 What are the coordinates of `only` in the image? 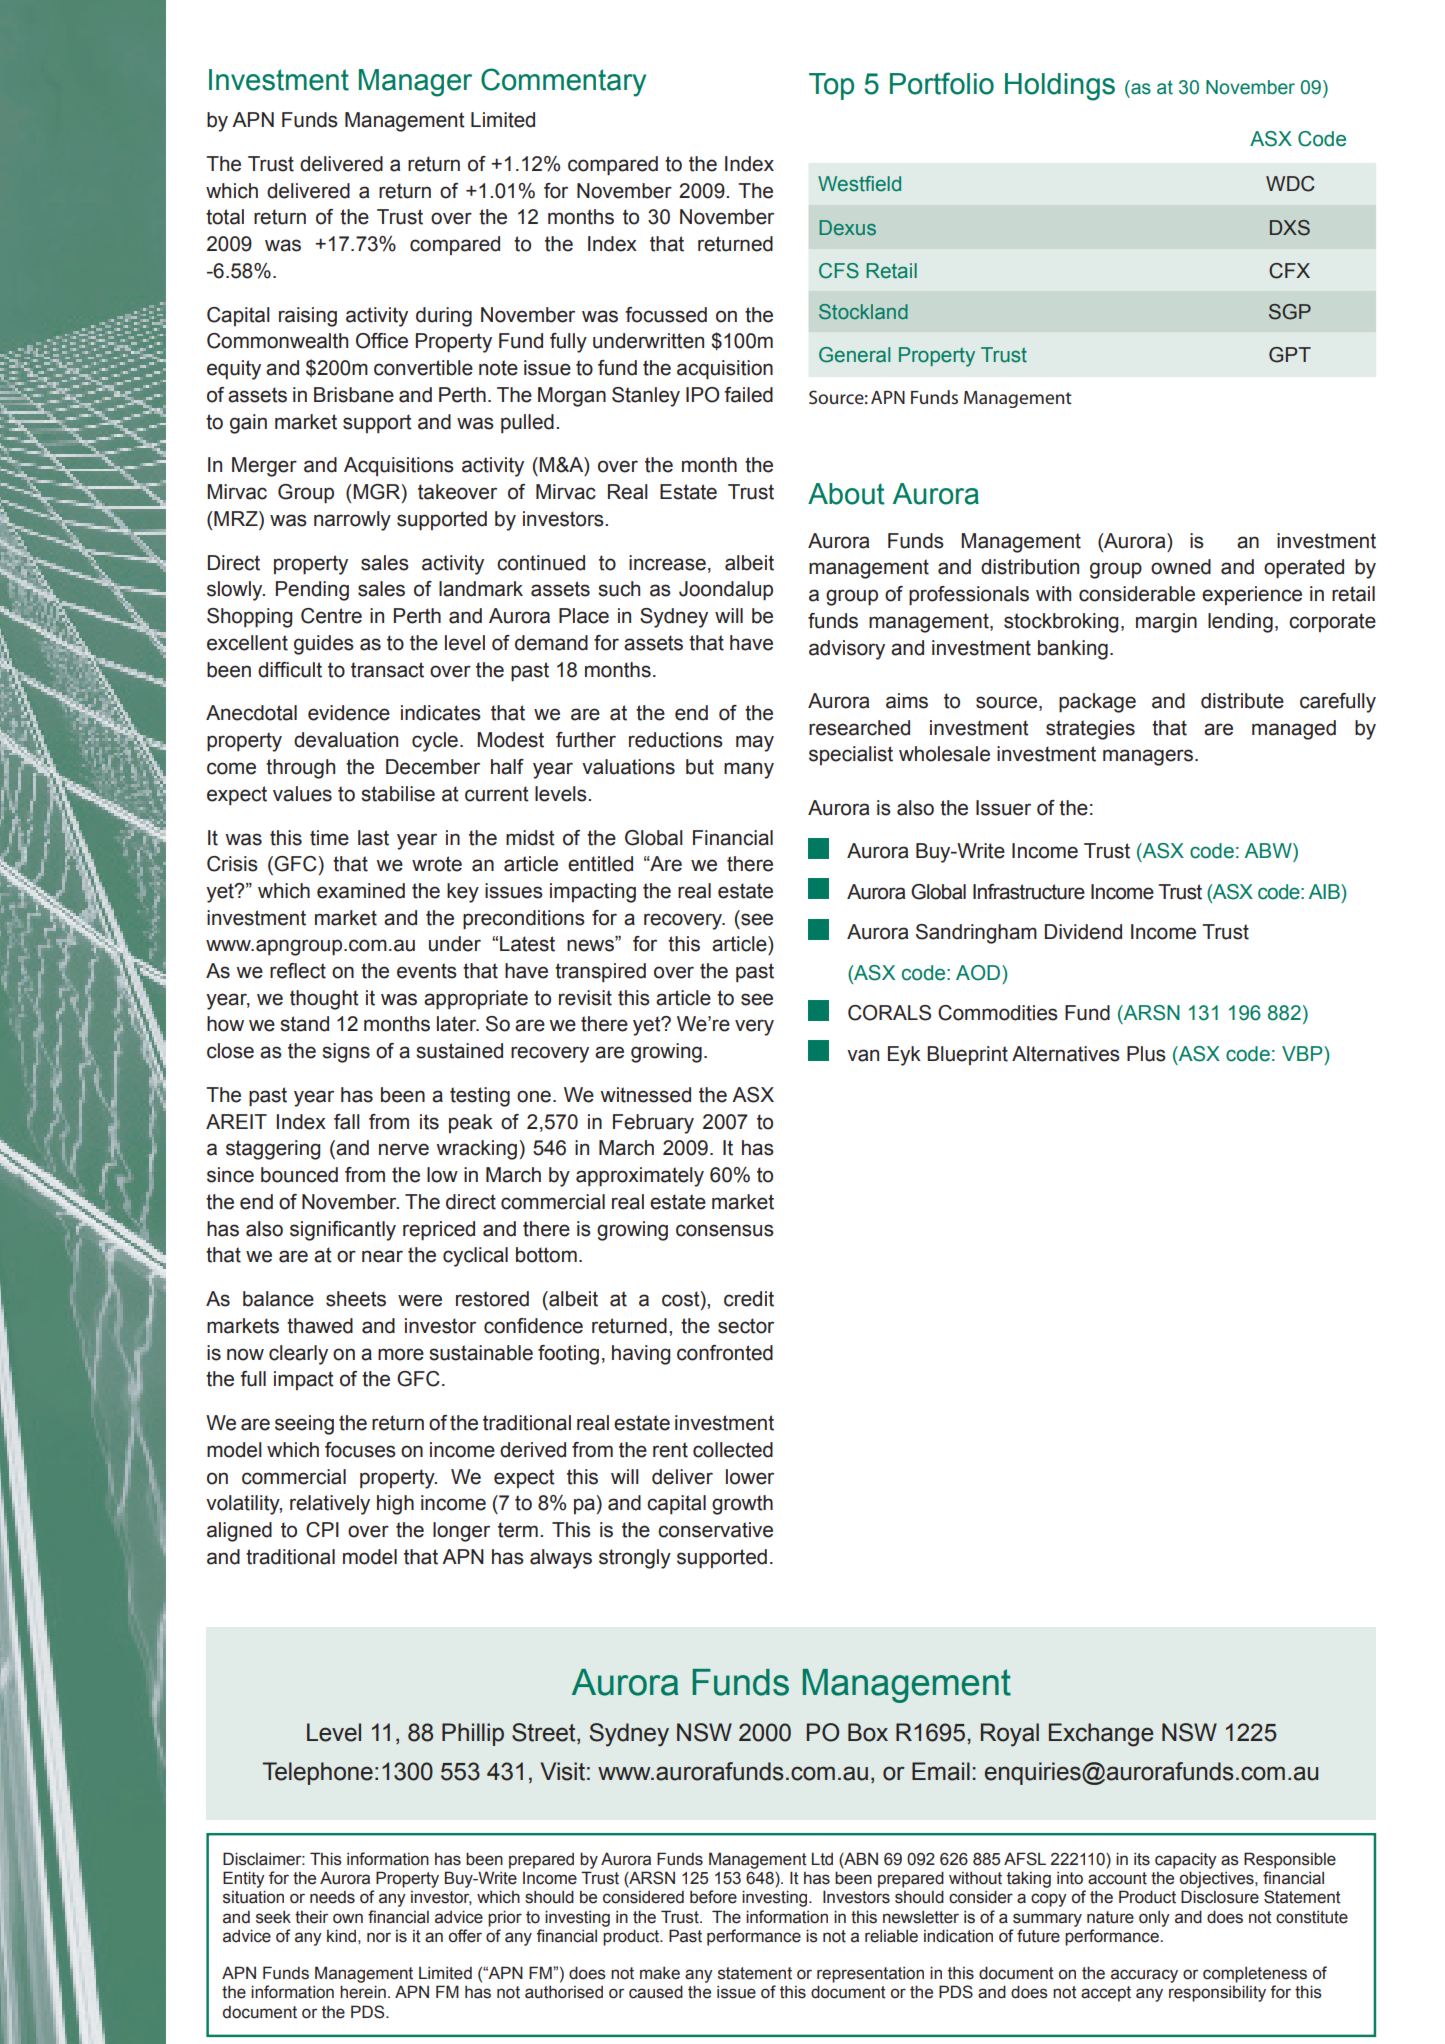 It's located at (1154, 1919).
